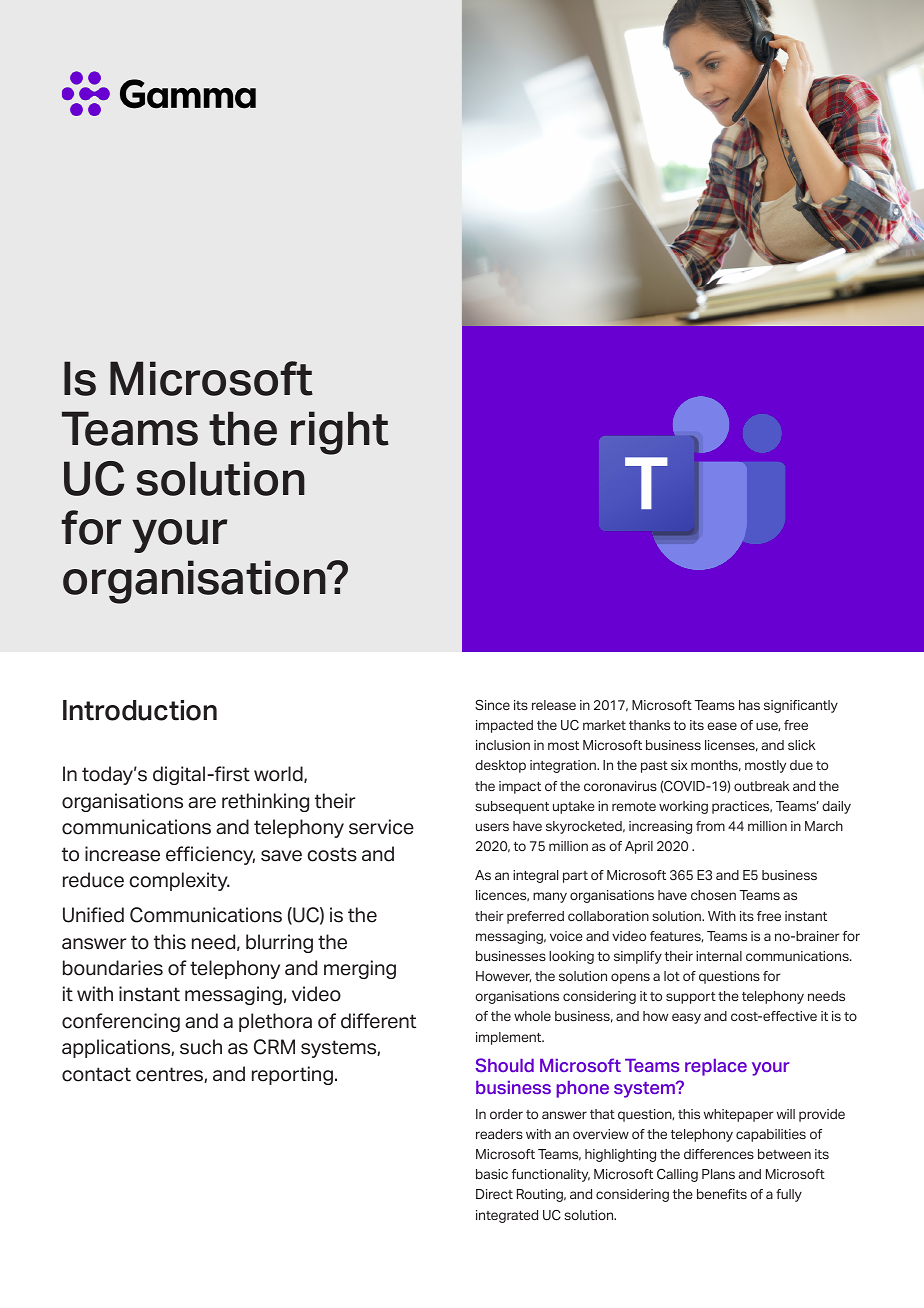 This screenshot has height=1308, width=924. What do you see at coordinates (202, 803) in the screenshot?
I see `are` at bounding box center [202, 803].
